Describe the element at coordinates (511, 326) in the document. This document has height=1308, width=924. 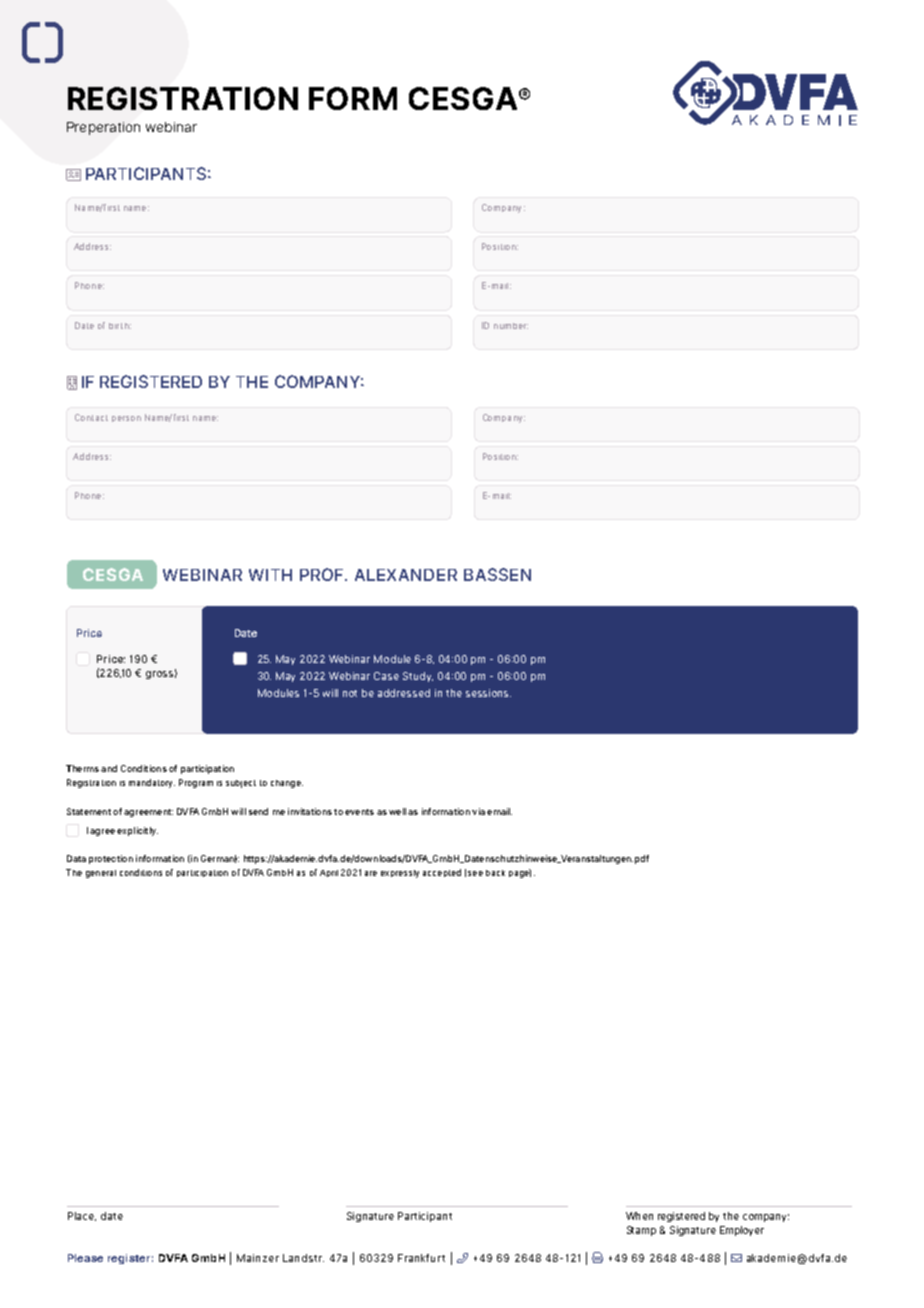
I see `number` at that location.
